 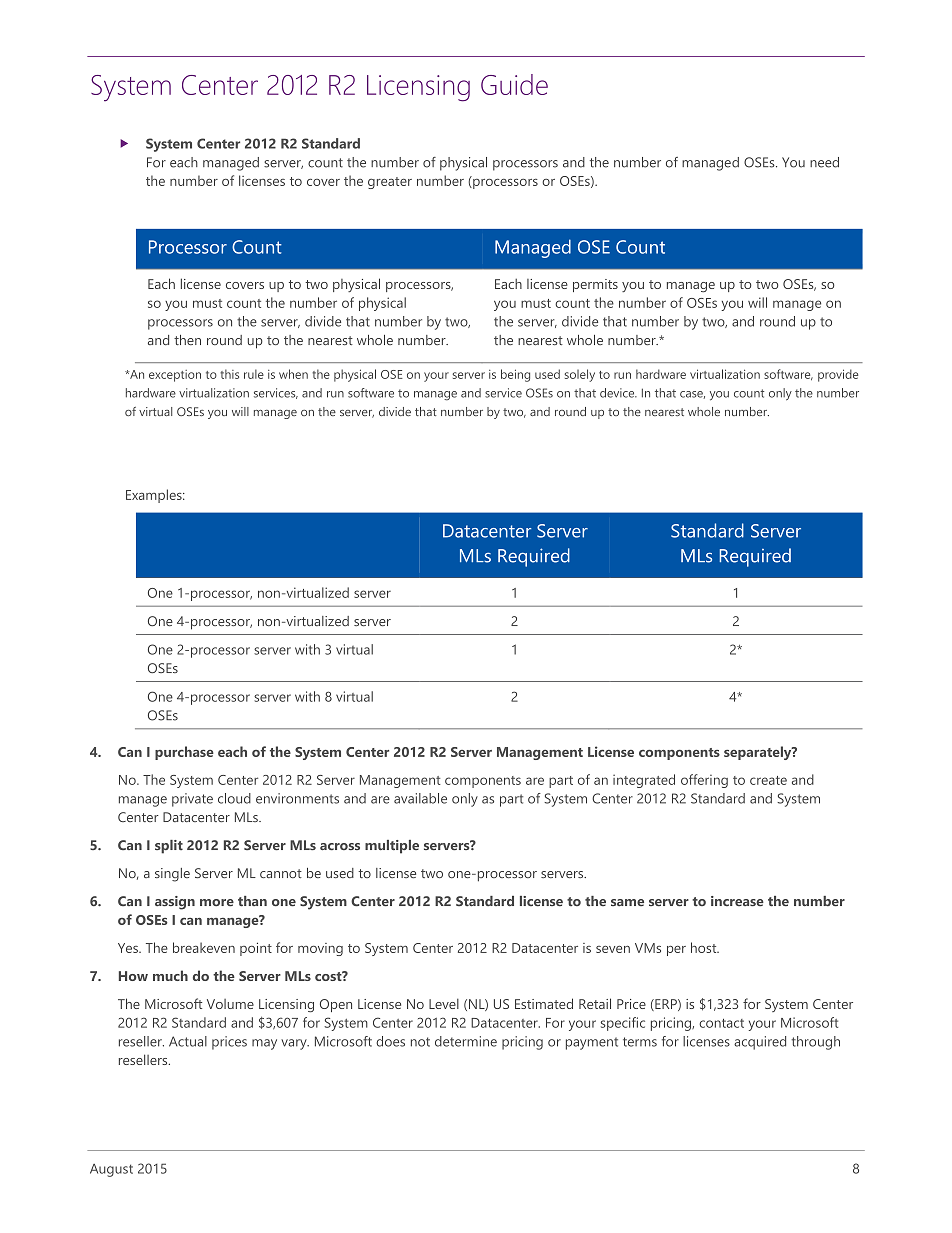 I want to click on August, so click(x=111, y=1170).
